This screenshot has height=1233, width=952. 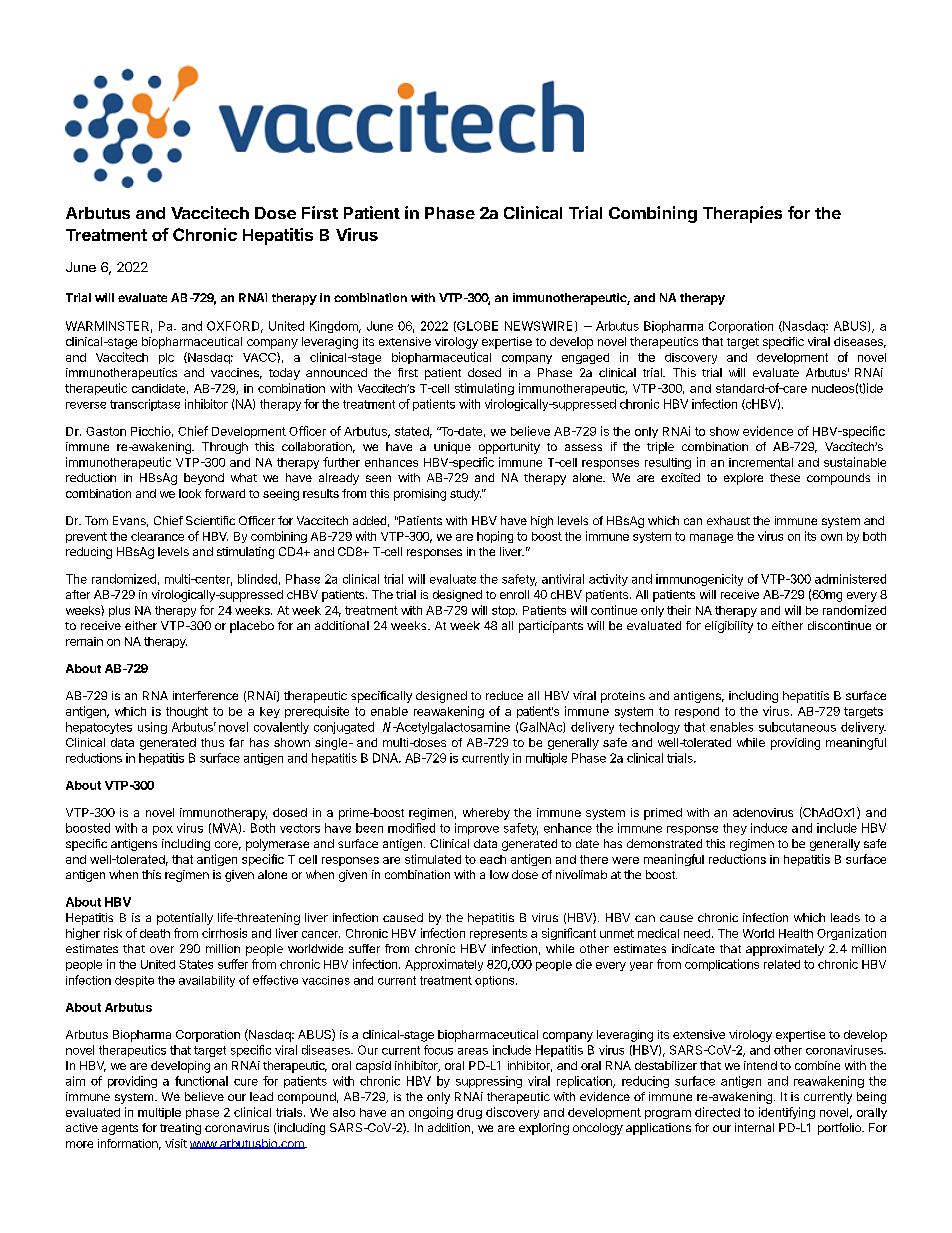 What do you see at coordinates (166, 358) in the screenshot?
I see `plc` at bounding box center [166, 358].
